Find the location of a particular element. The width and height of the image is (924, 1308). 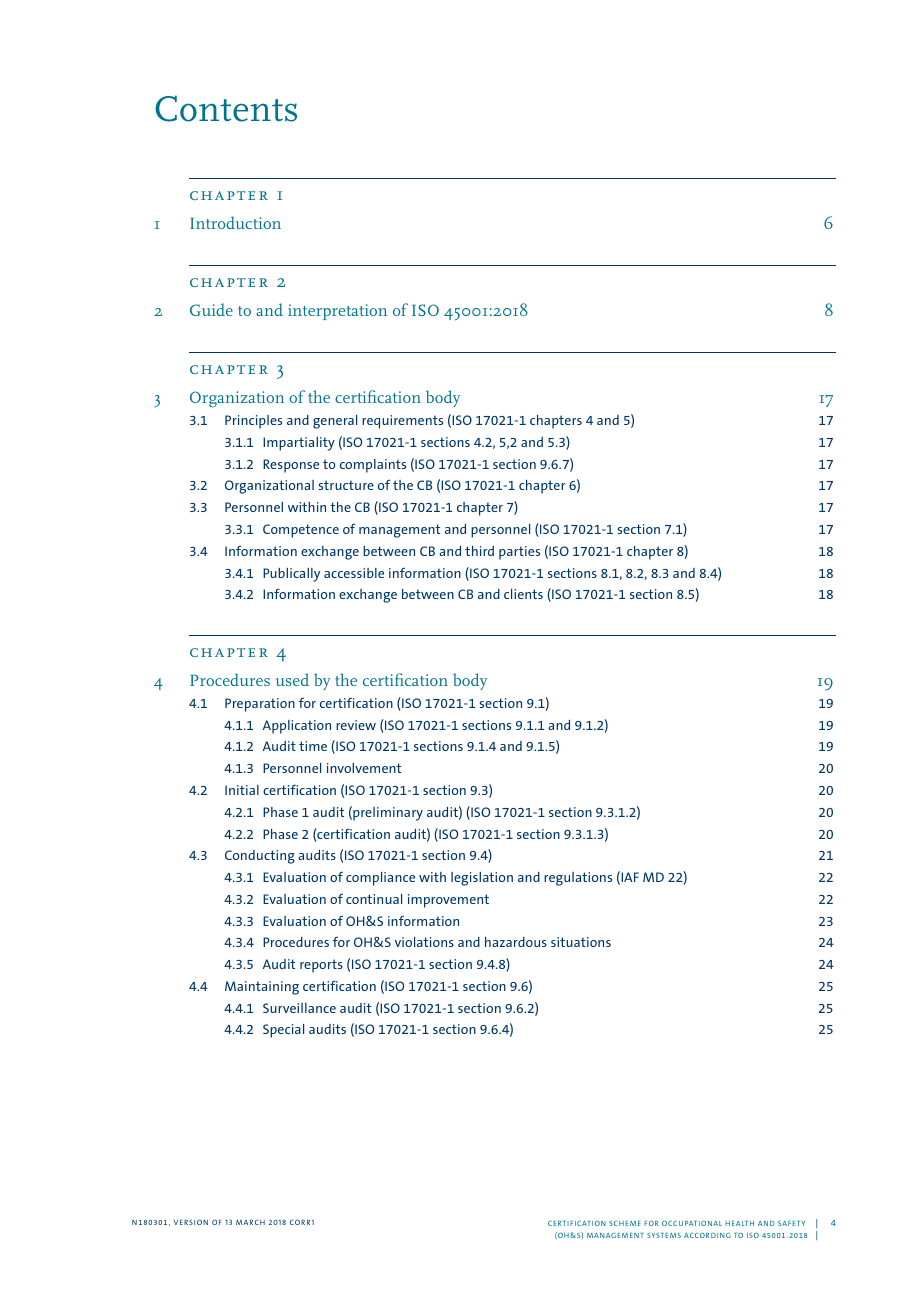

complaints is located at coordinates (373, 466).
